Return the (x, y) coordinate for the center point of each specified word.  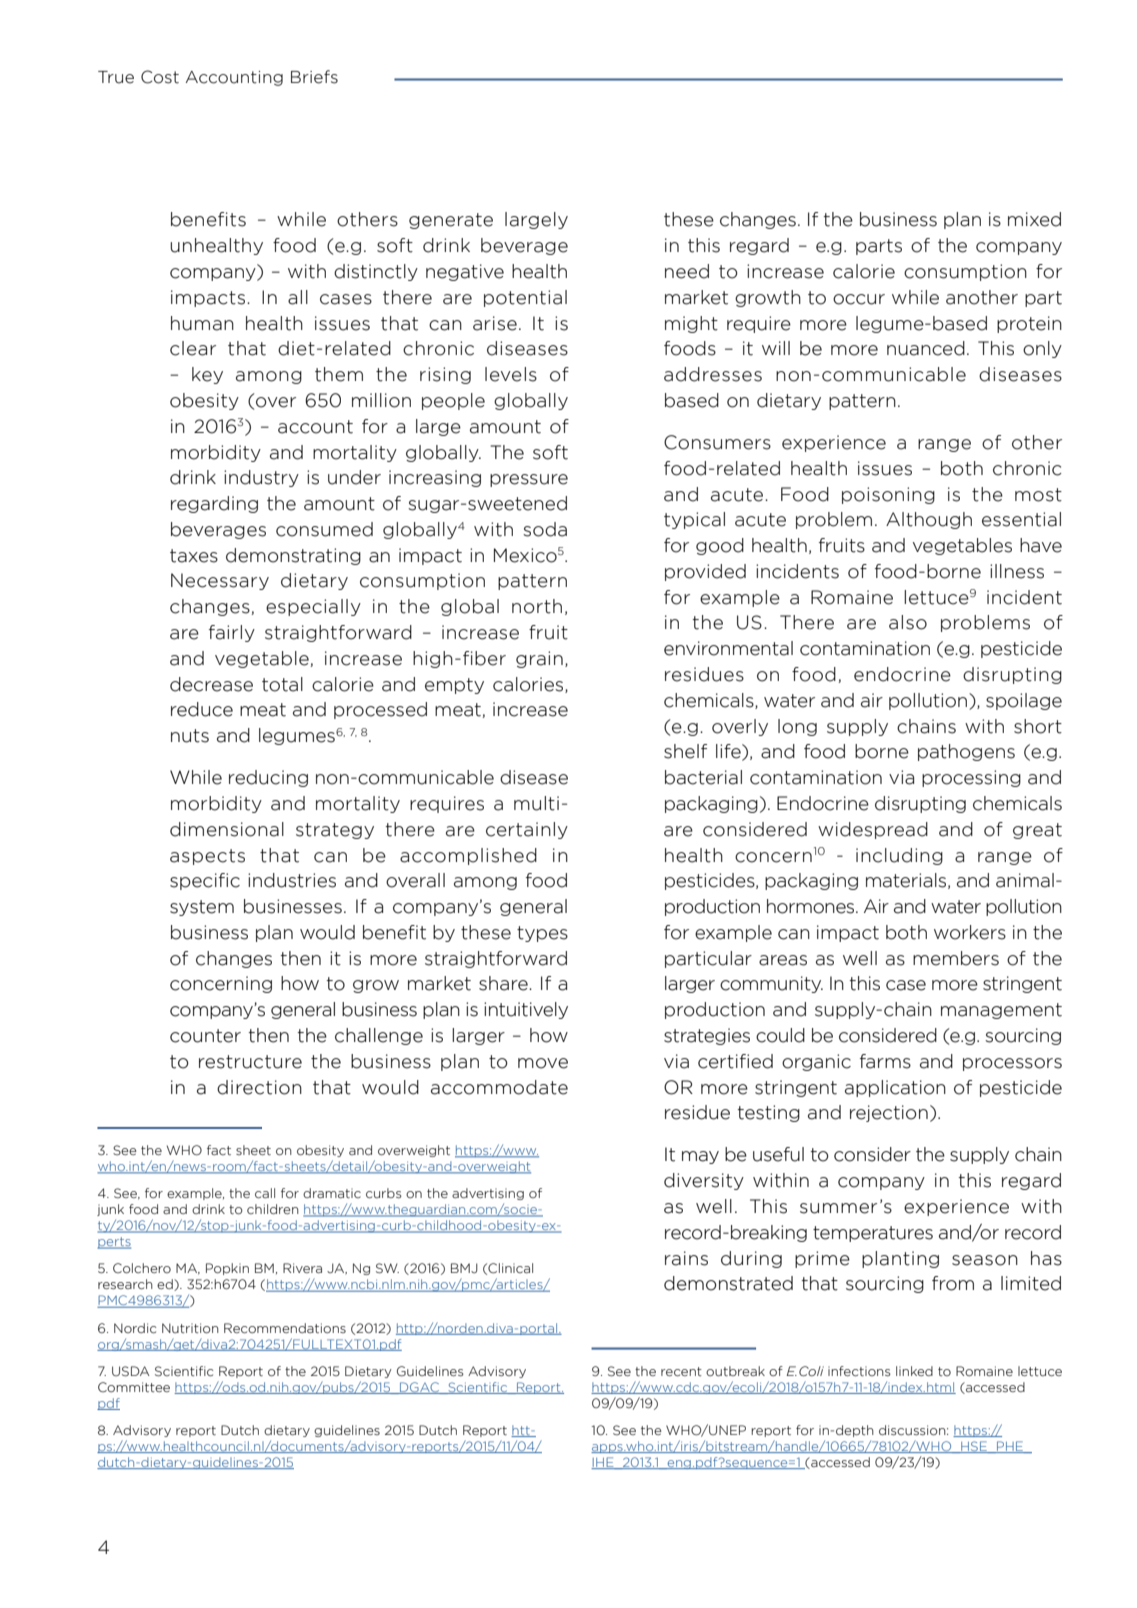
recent (681, 1371)
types (542, 934)
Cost (160, 77)
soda (545, 529)
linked (914, 1371)
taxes (194, 556)
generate (451, 221)
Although (929, 520)
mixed (1034, 219)
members (956, 958)
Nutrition (190, 1328)
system (202, 908)
